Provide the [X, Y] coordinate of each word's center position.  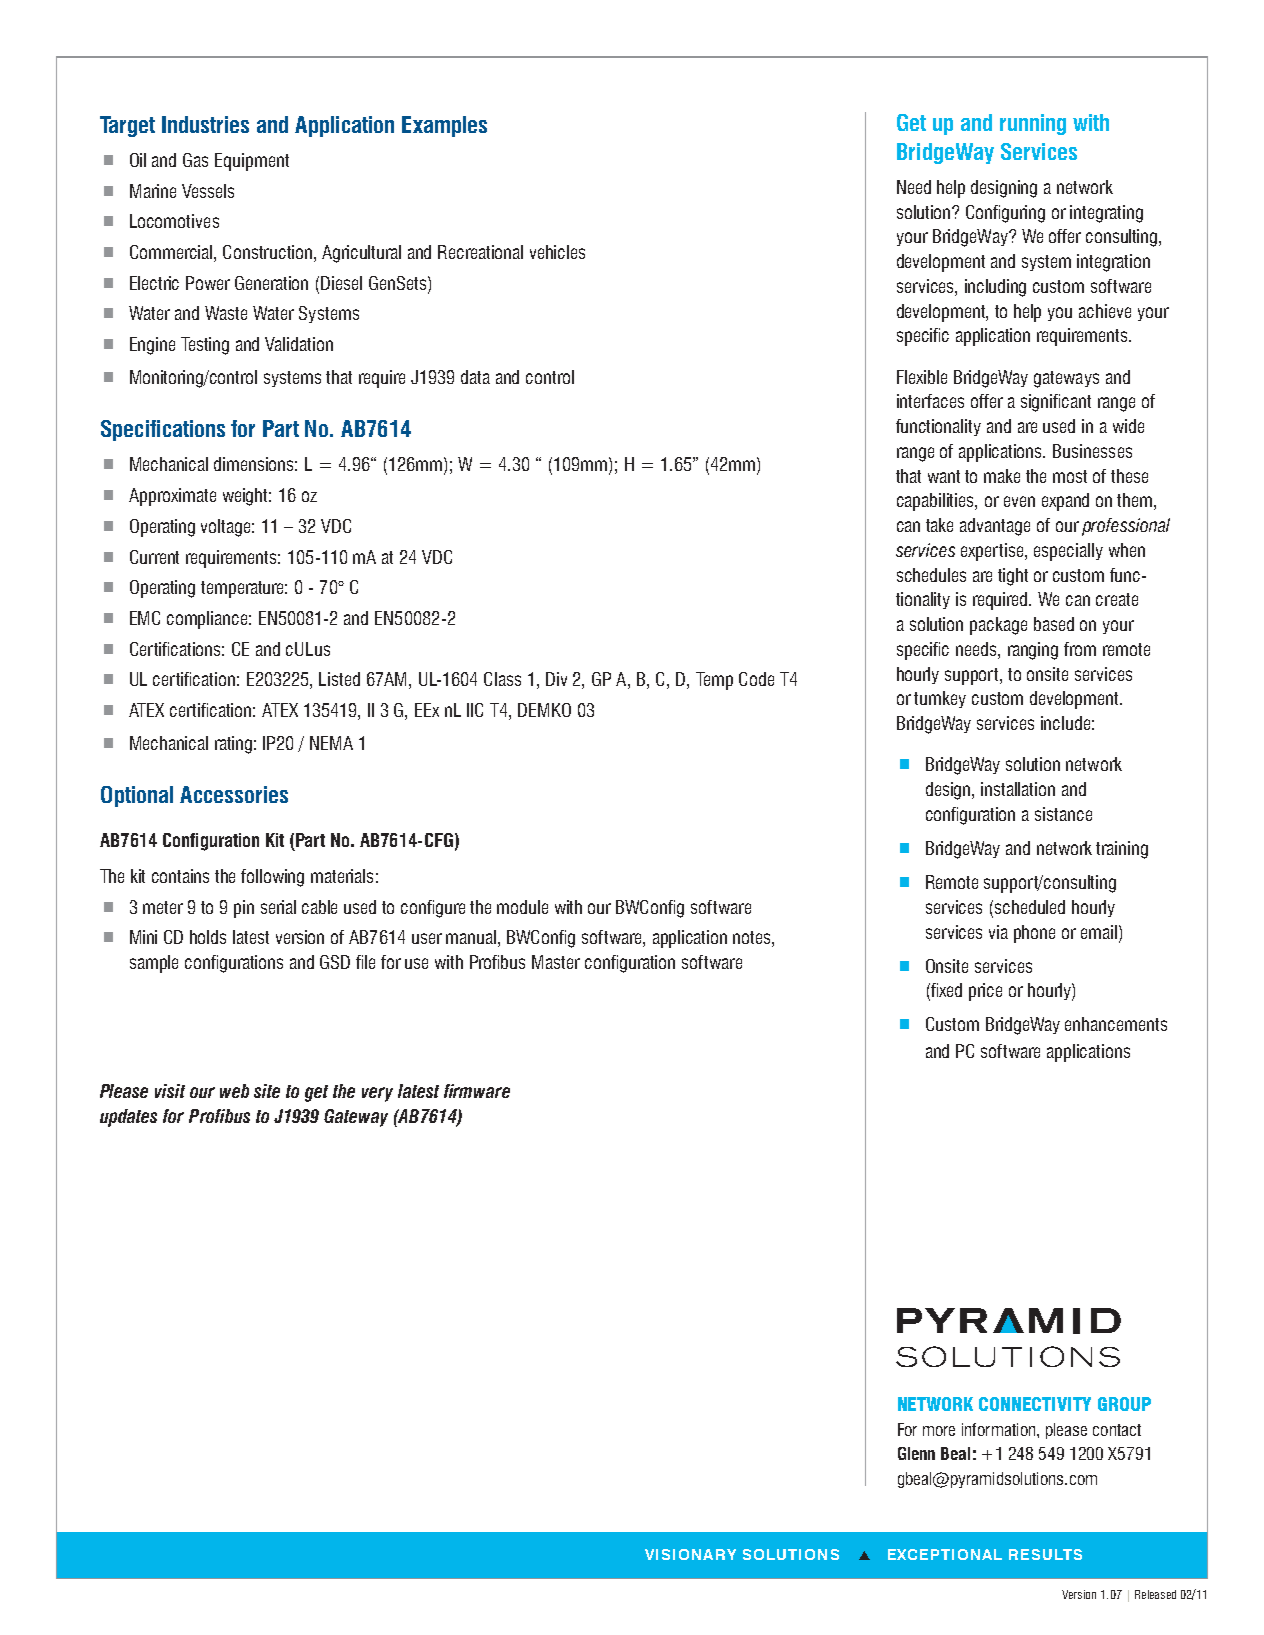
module [522, 907]
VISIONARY [690, 1554]
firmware [477, 1091]
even [1019, 501]
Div [556, 679]
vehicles [557, 252]
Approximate [172, 497]
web [234, 1091]
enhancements [1116, 1024]
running [1033, 124]
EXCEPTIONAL [945, 1554]
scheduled [1030, 907]
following [272, 878]
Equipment [252, 162]
